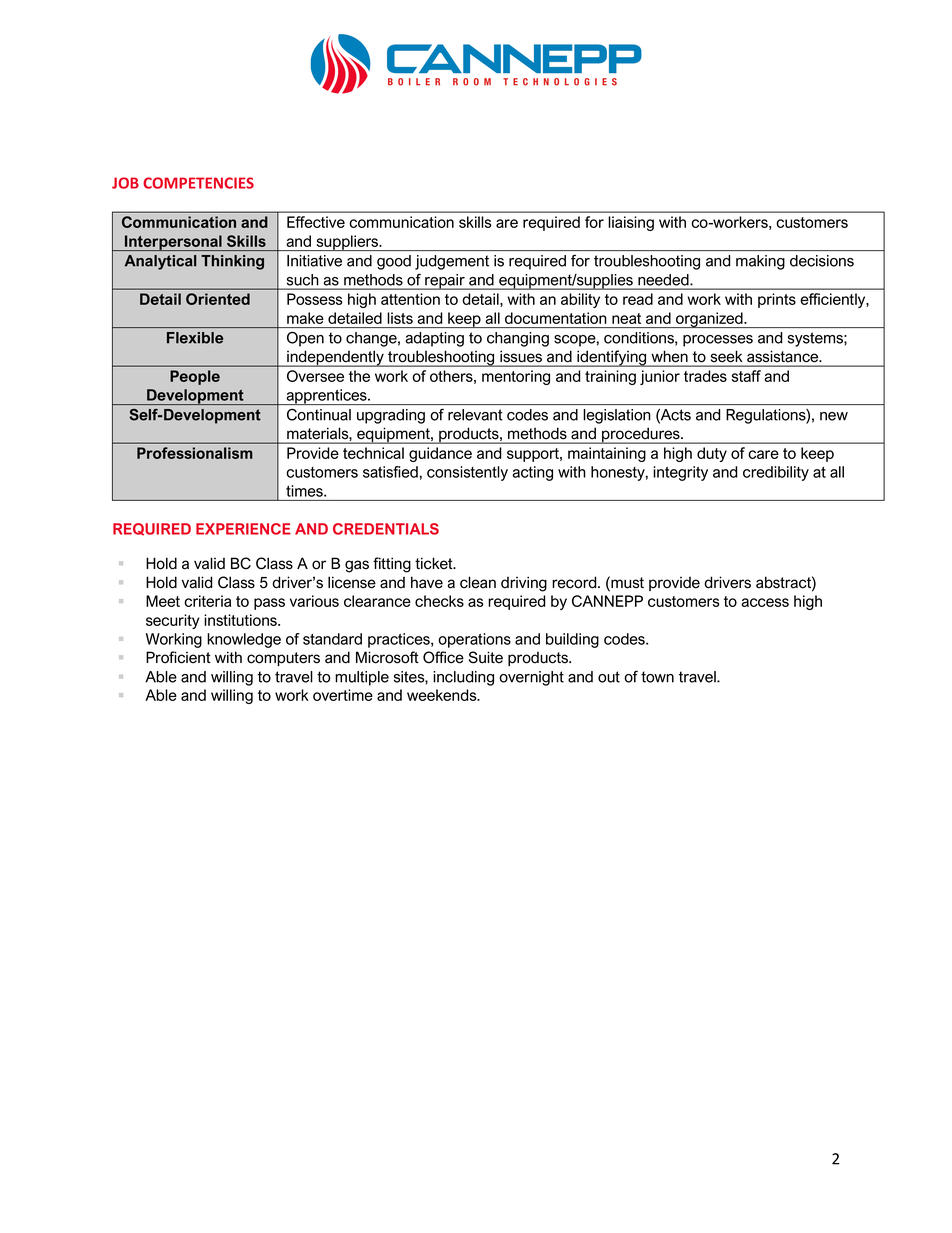 Image resolution: width=952 pixels, height=1233 pixels. What do you see at coordinates (776, 473) in the screenshot?
I see `credibility` at bounding box center [776, 473].
